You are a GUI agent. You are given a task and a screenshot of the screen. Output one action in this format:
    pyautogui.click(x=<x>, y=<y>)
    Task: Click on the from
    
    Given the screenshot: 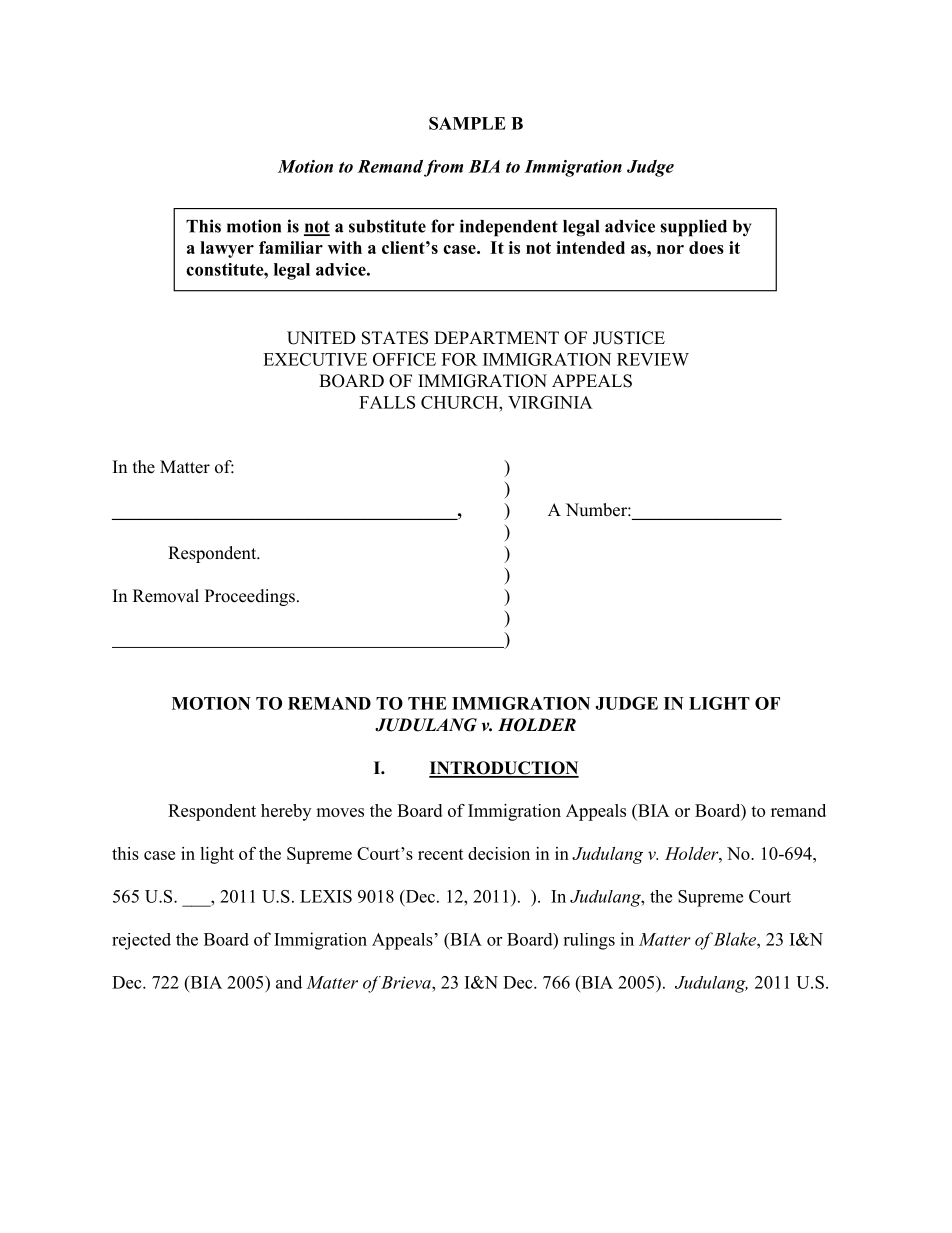 What is the action you would take?
    pyautogui.click(x=443, y=168)
